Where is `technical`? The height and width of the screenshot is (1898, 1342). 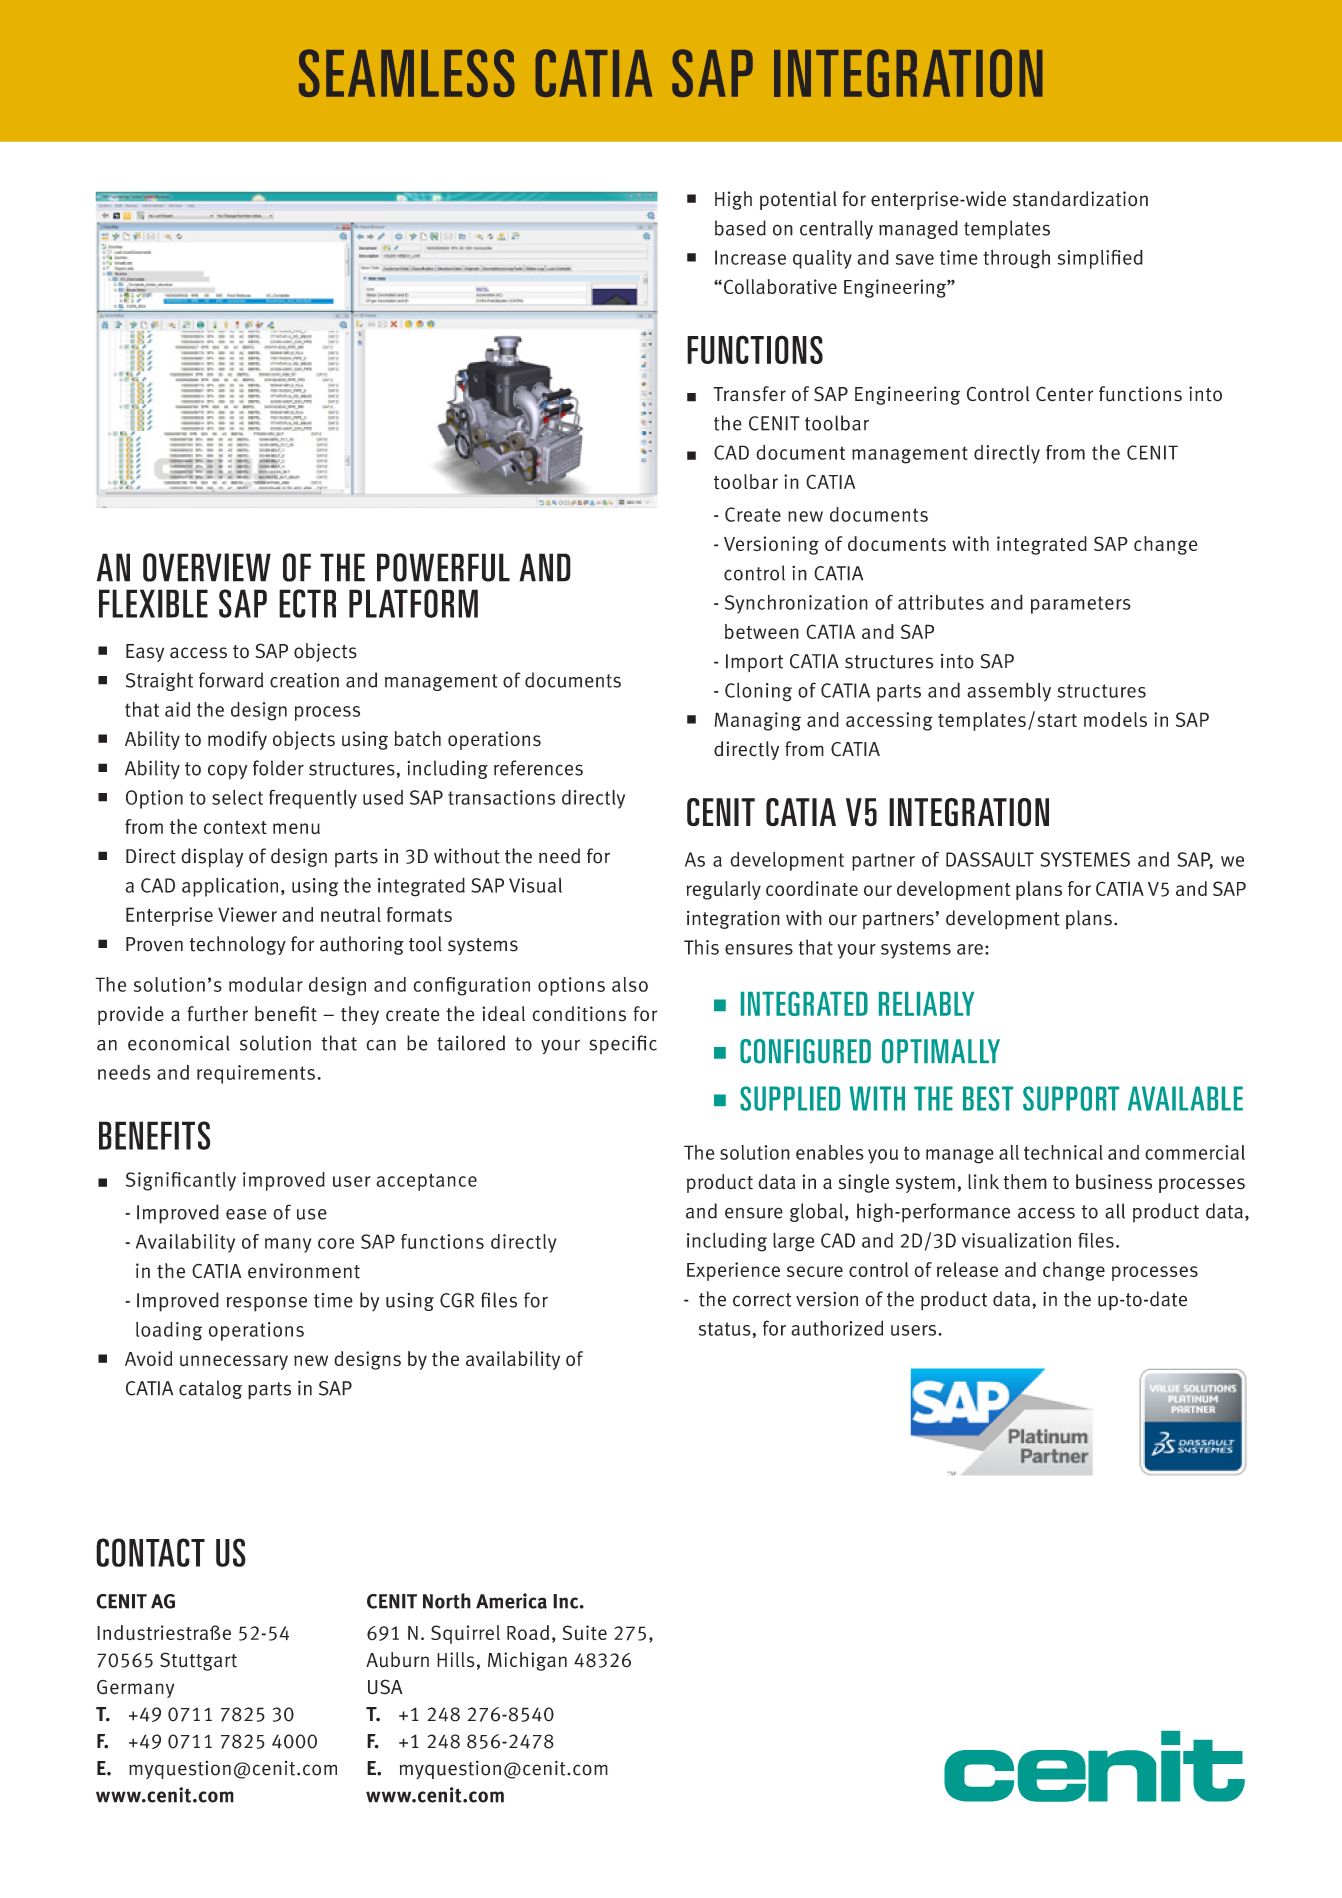 technical is located at coordinates (1063, 1152).
